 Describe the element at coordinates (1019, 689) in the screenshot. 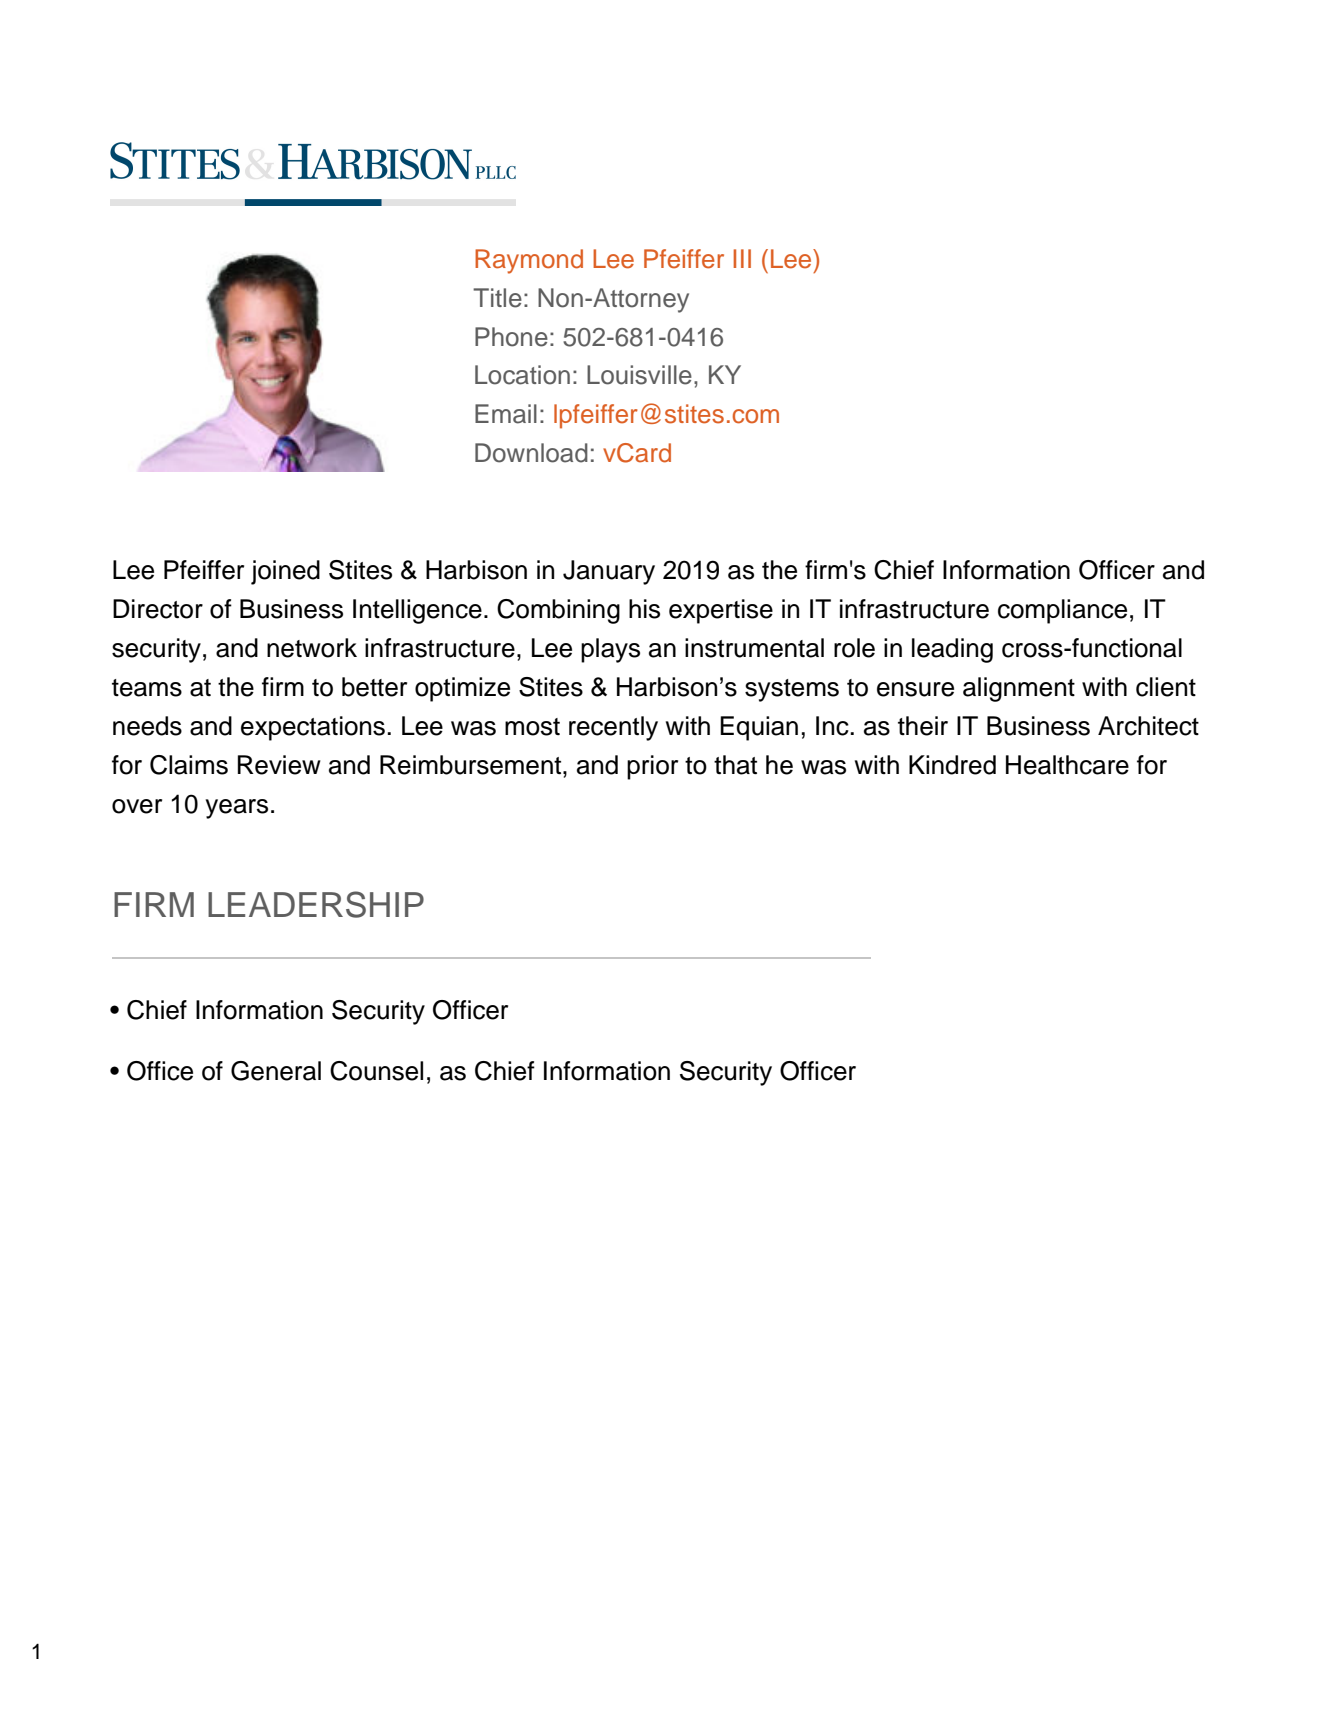

I see `alignment` at that location.
